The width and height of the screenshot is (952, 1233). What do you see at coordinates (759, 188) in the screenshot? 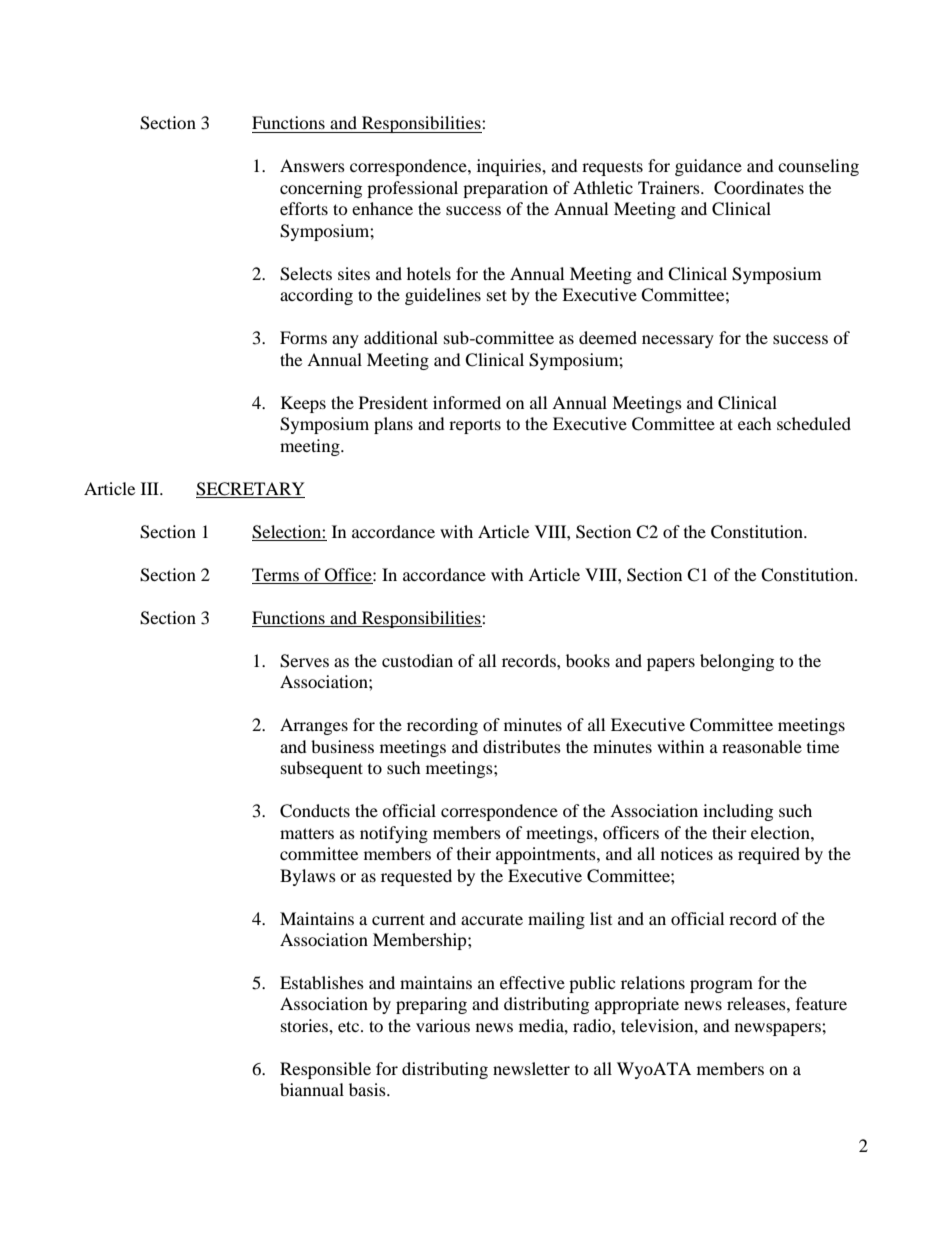
I see `Coordinates` at bounding box center [759, 188].
